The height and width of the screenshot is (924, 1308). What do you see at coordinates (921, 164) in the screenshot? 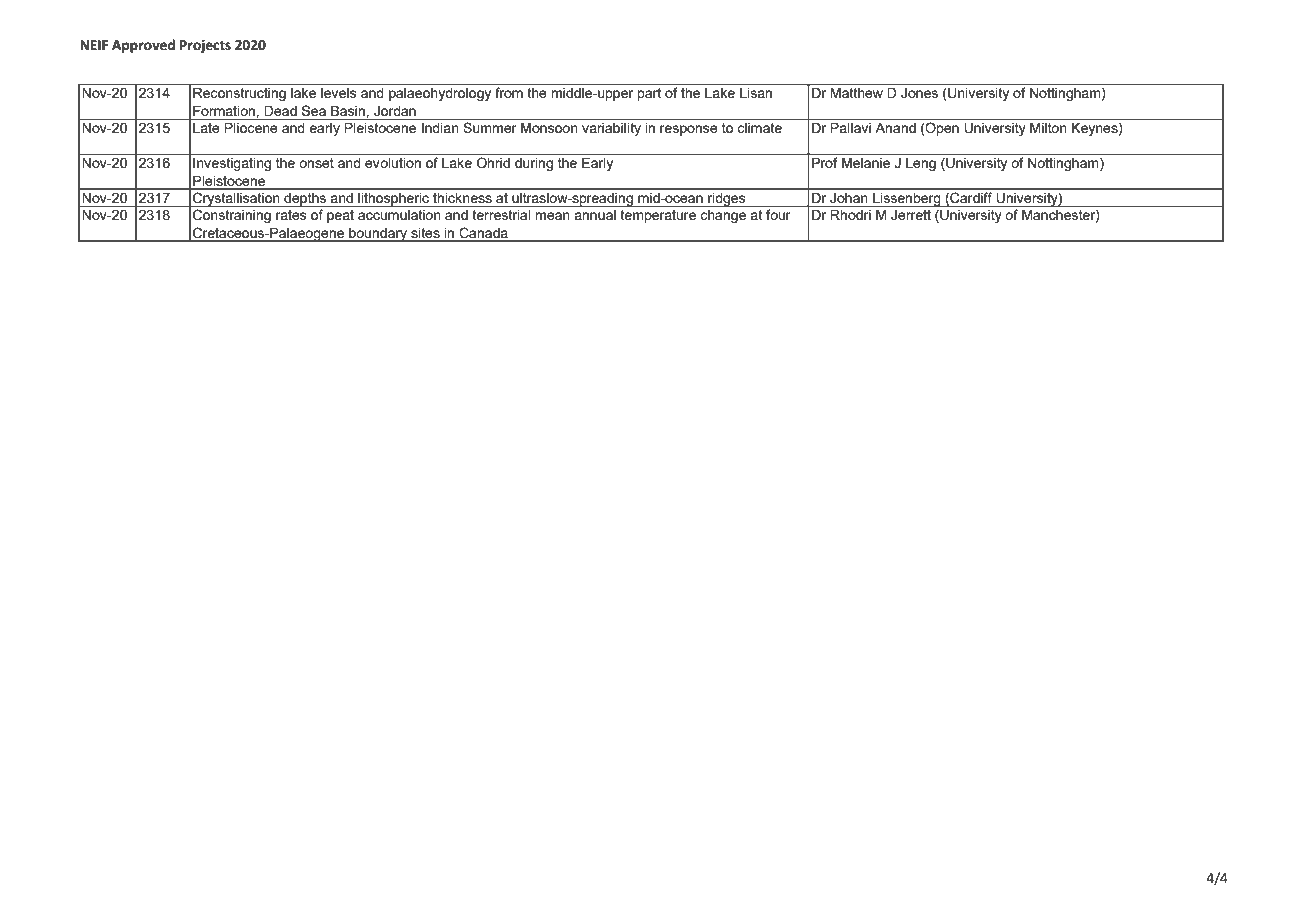
I see `Leng` at bounding box center [921, 164].
